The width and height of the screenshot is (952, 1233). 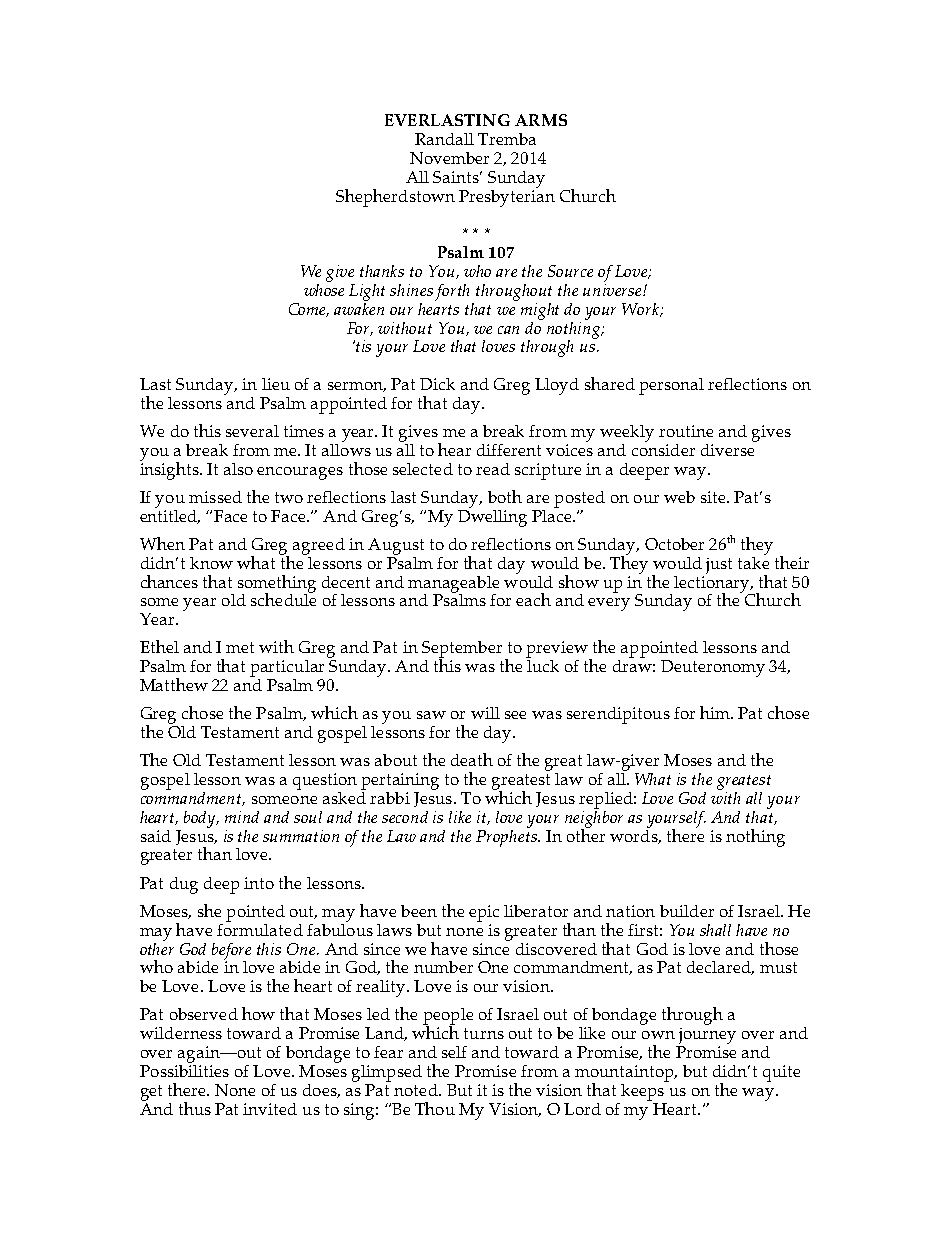 What do you see at coordinates (492, 517) in the screenshot?
I see `Dwelling` at bounding box center [492, 517].
